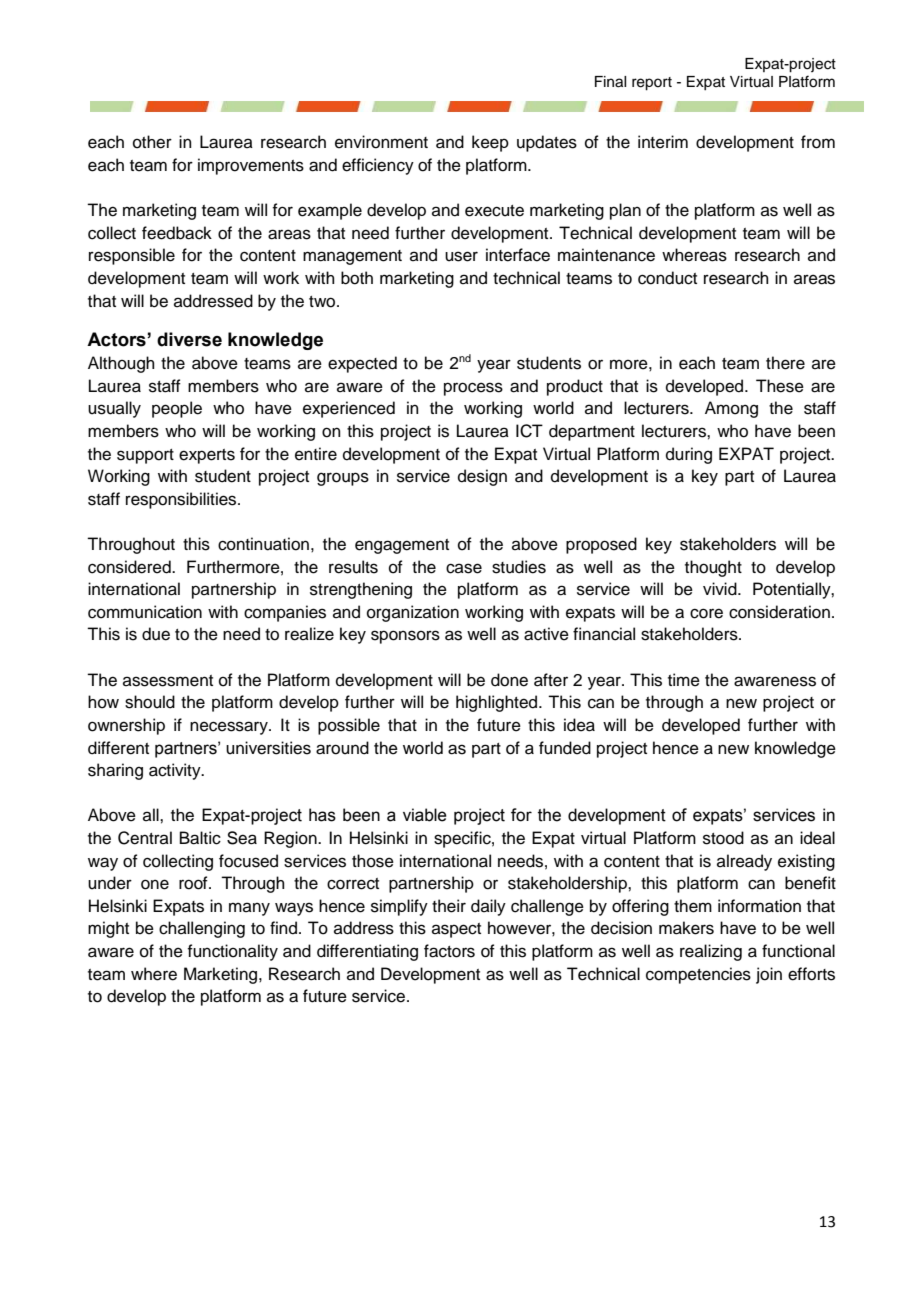 The image size is (924, 1308). I want to click on other, so click(152, 142).
